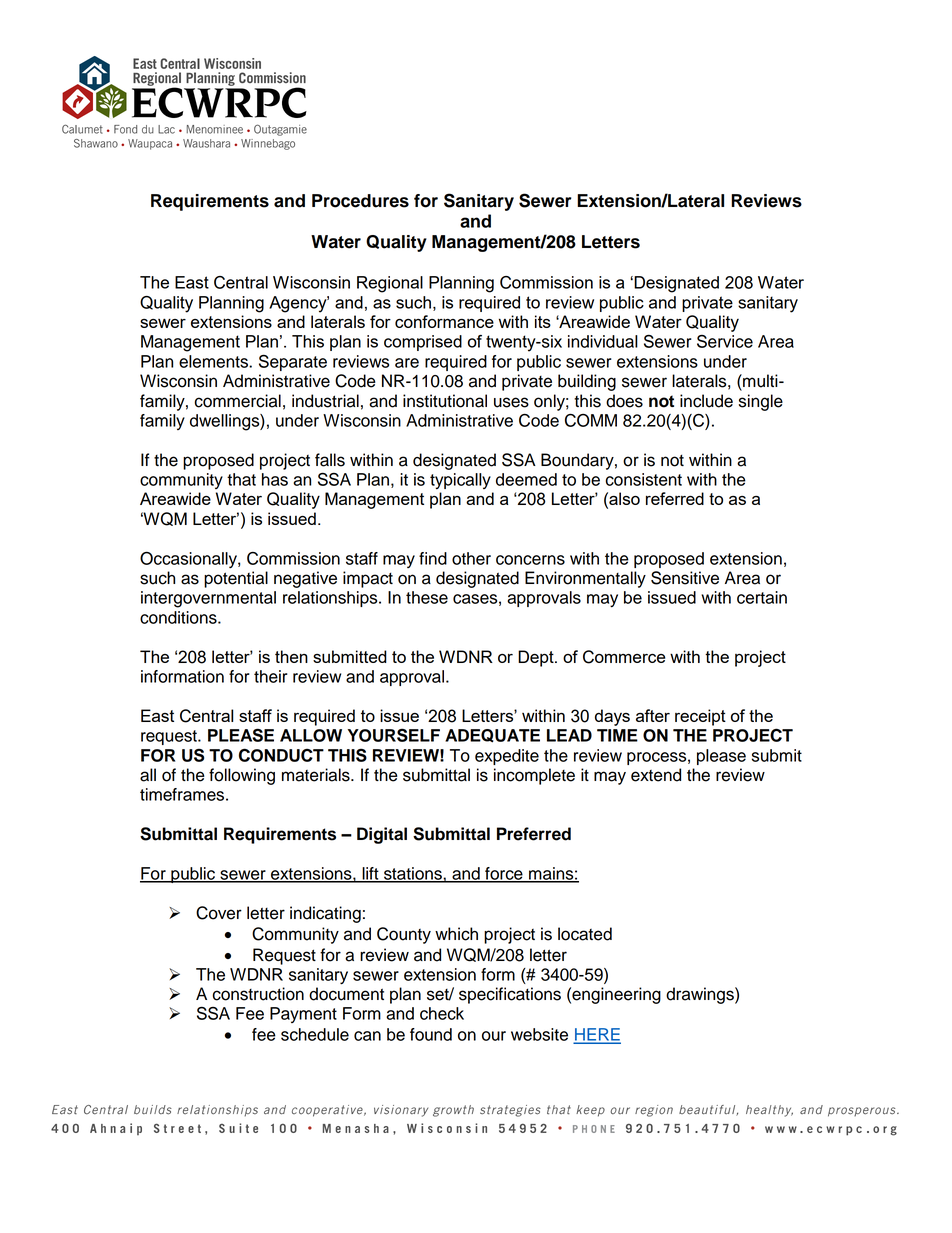 The image size is (952, 1233). Describe the element at coordinates (390, 284) in the document. I see `Regional` at that location.
